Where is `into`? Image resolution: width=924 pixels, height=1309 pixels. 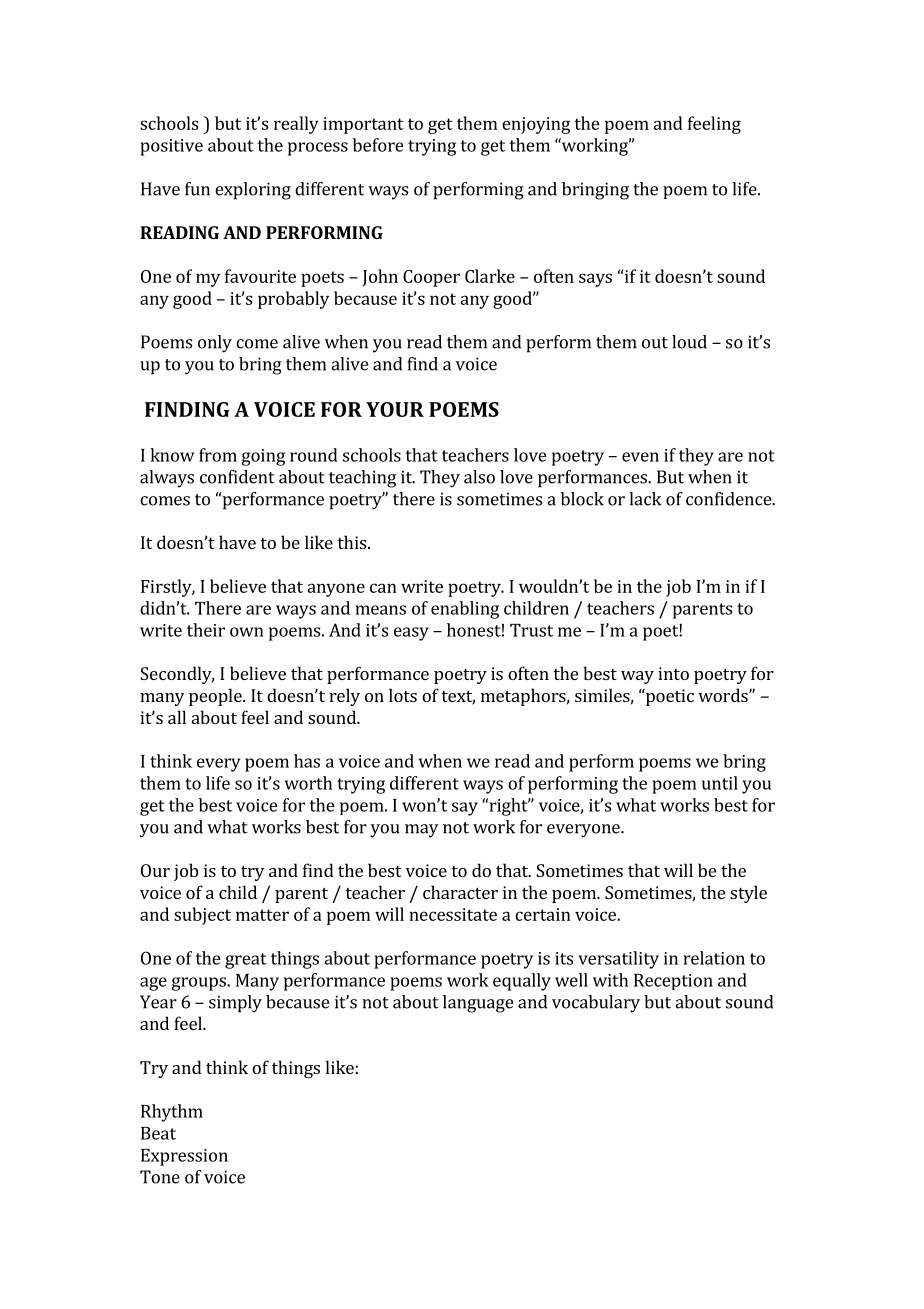
into is located at coordinates (673, 673).
